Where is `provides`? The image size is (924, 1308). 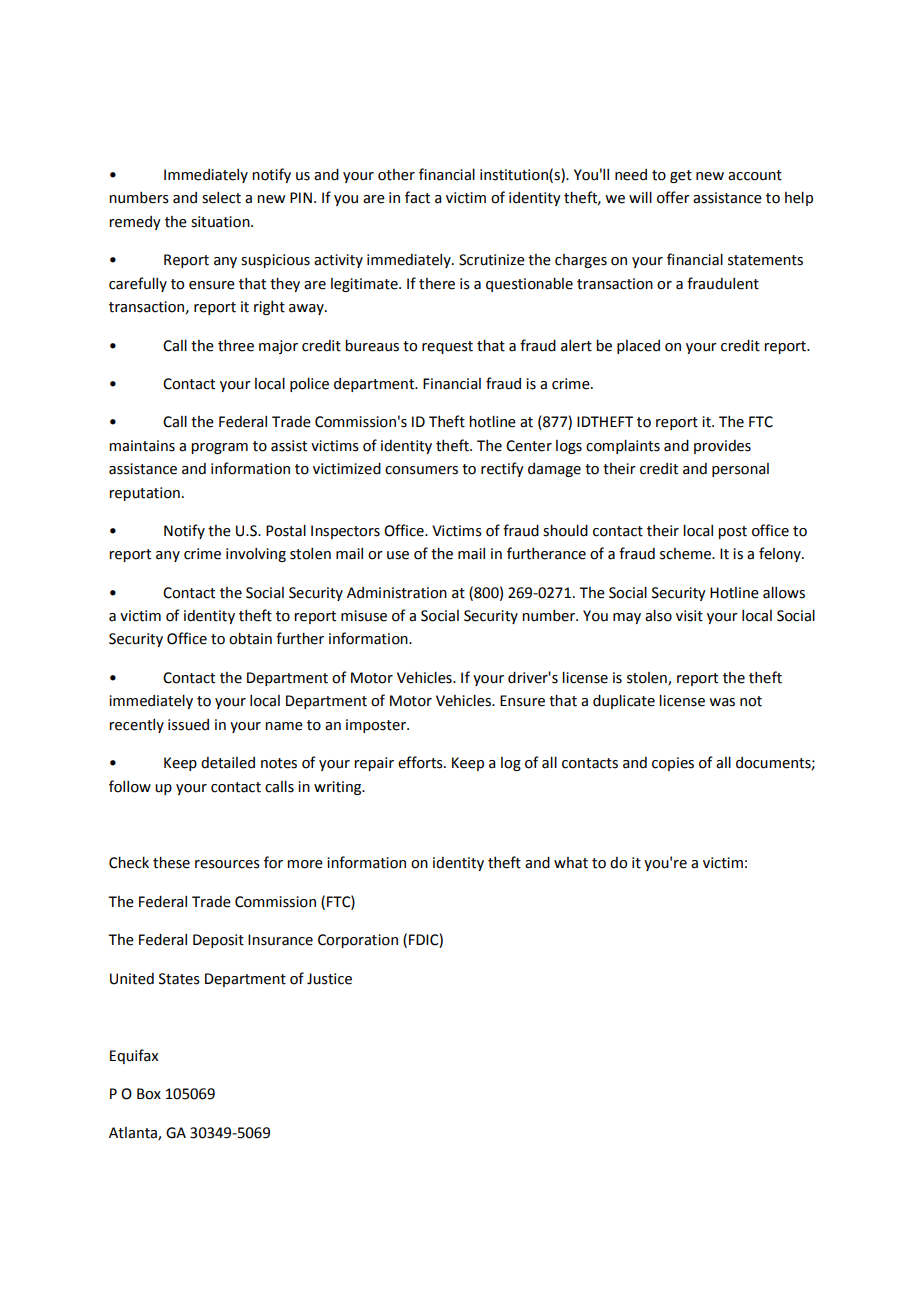 provides is located at coordinates (722, 447).
